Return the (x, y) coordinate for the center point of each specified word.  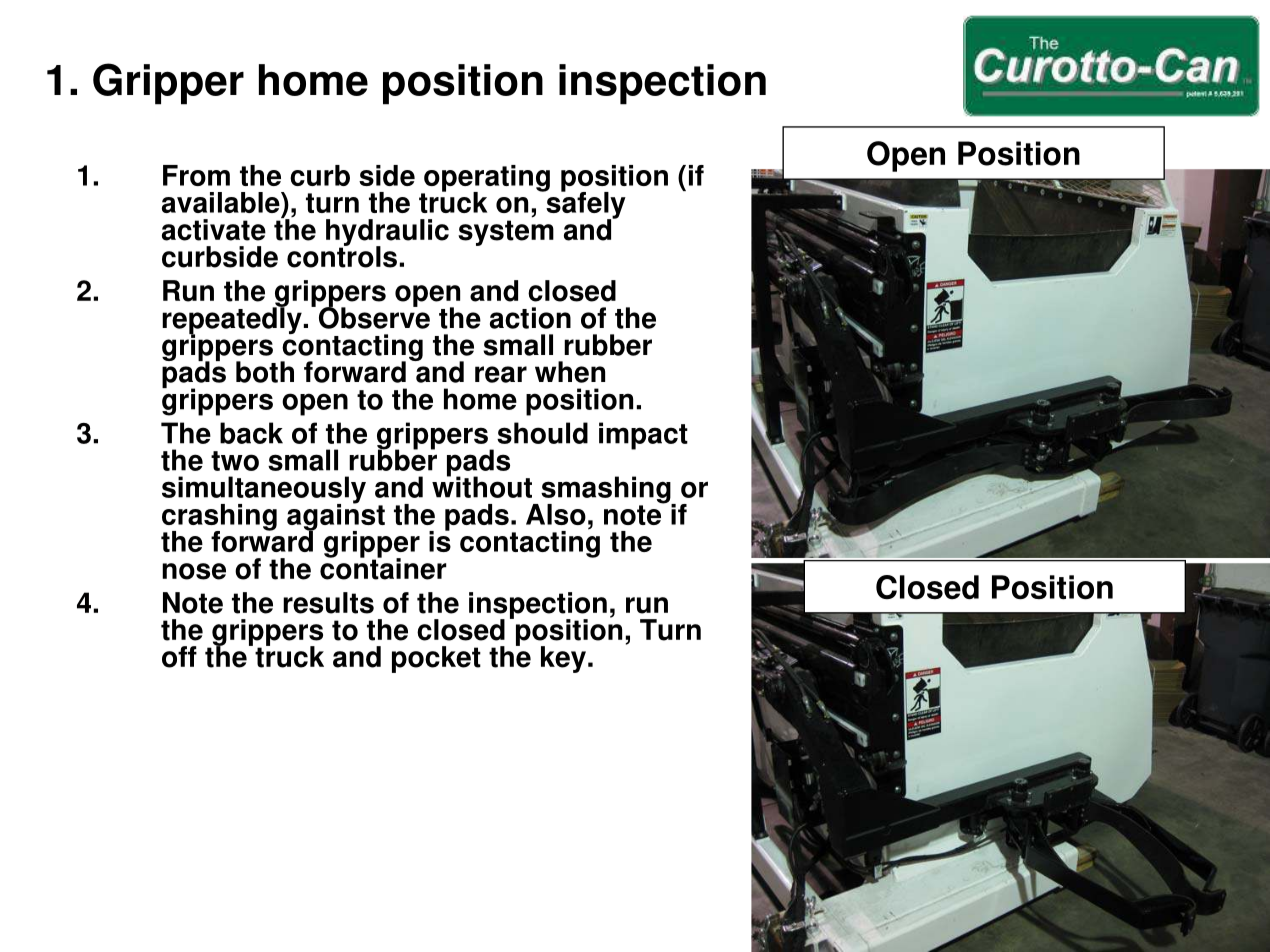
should (542, 433)
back (251, 433)
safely (585, 205)
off (179, 657)
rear (501, 374)
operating (486, 179)
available (222, 202)
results (328, 603)
